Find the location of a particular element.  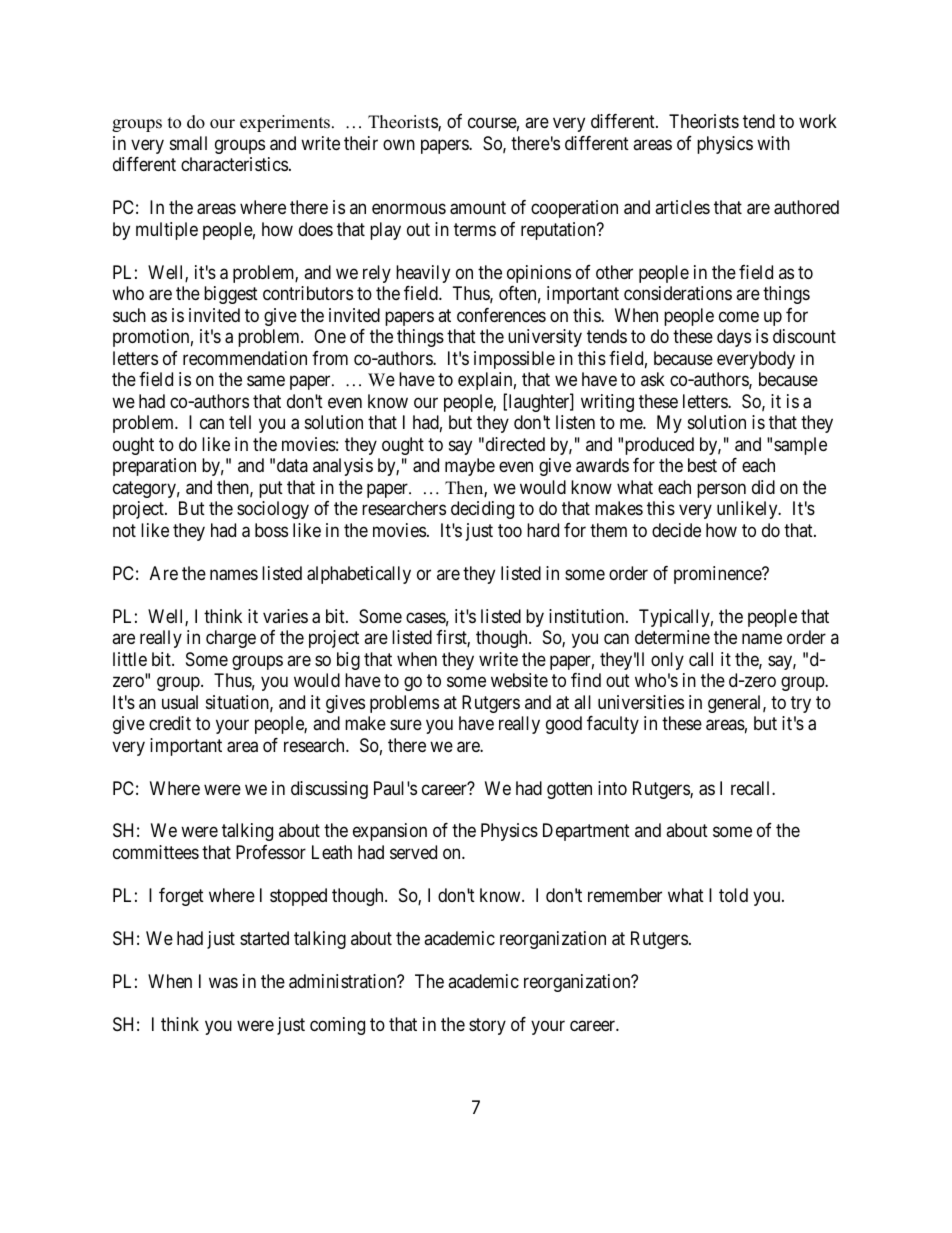

was is located at coordinates (223, 983).
